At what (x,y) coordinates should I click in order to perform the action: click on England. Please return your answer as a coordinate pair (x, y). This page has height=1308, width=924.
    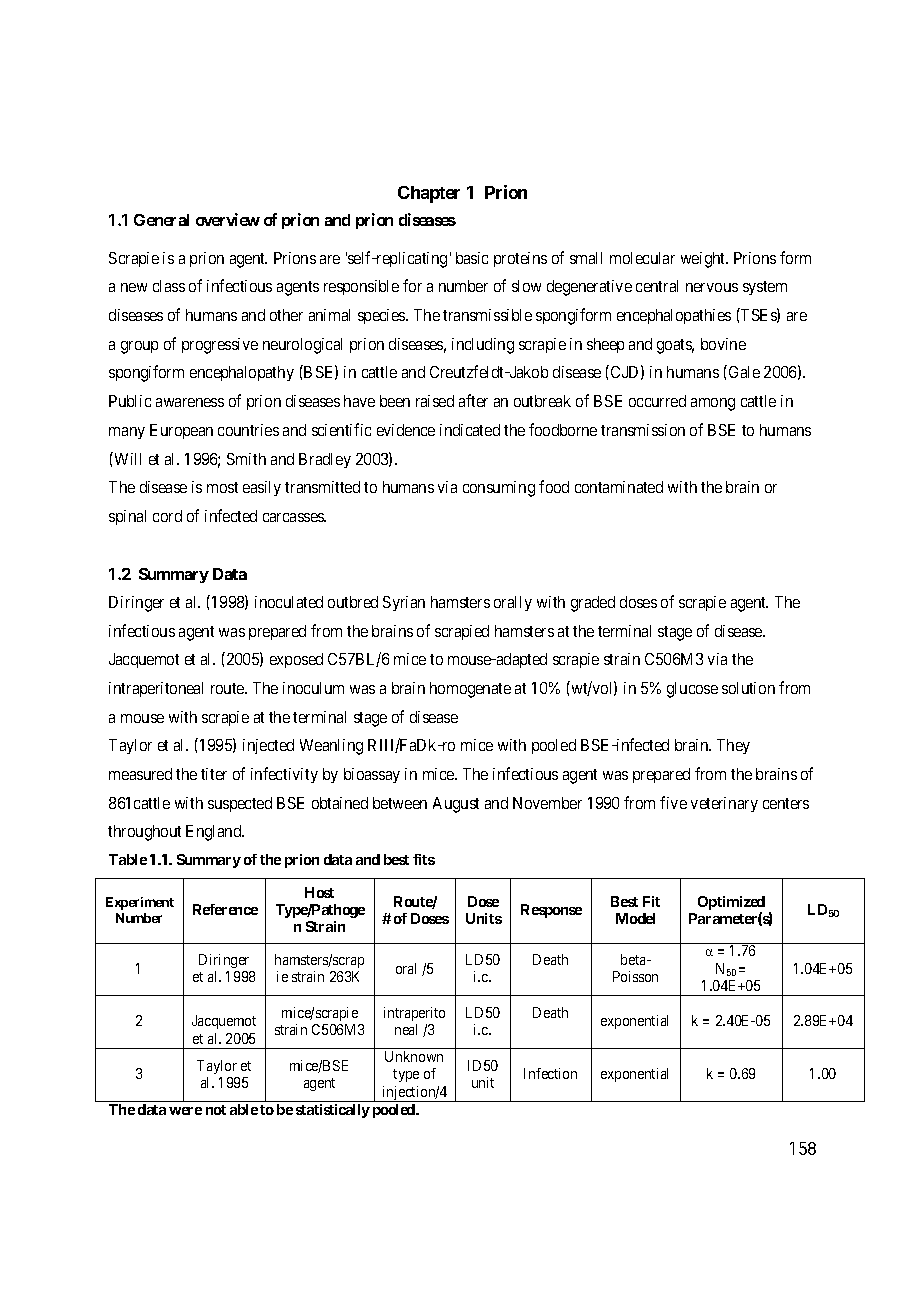
    Looking at the image, I should click on (215, 833).
